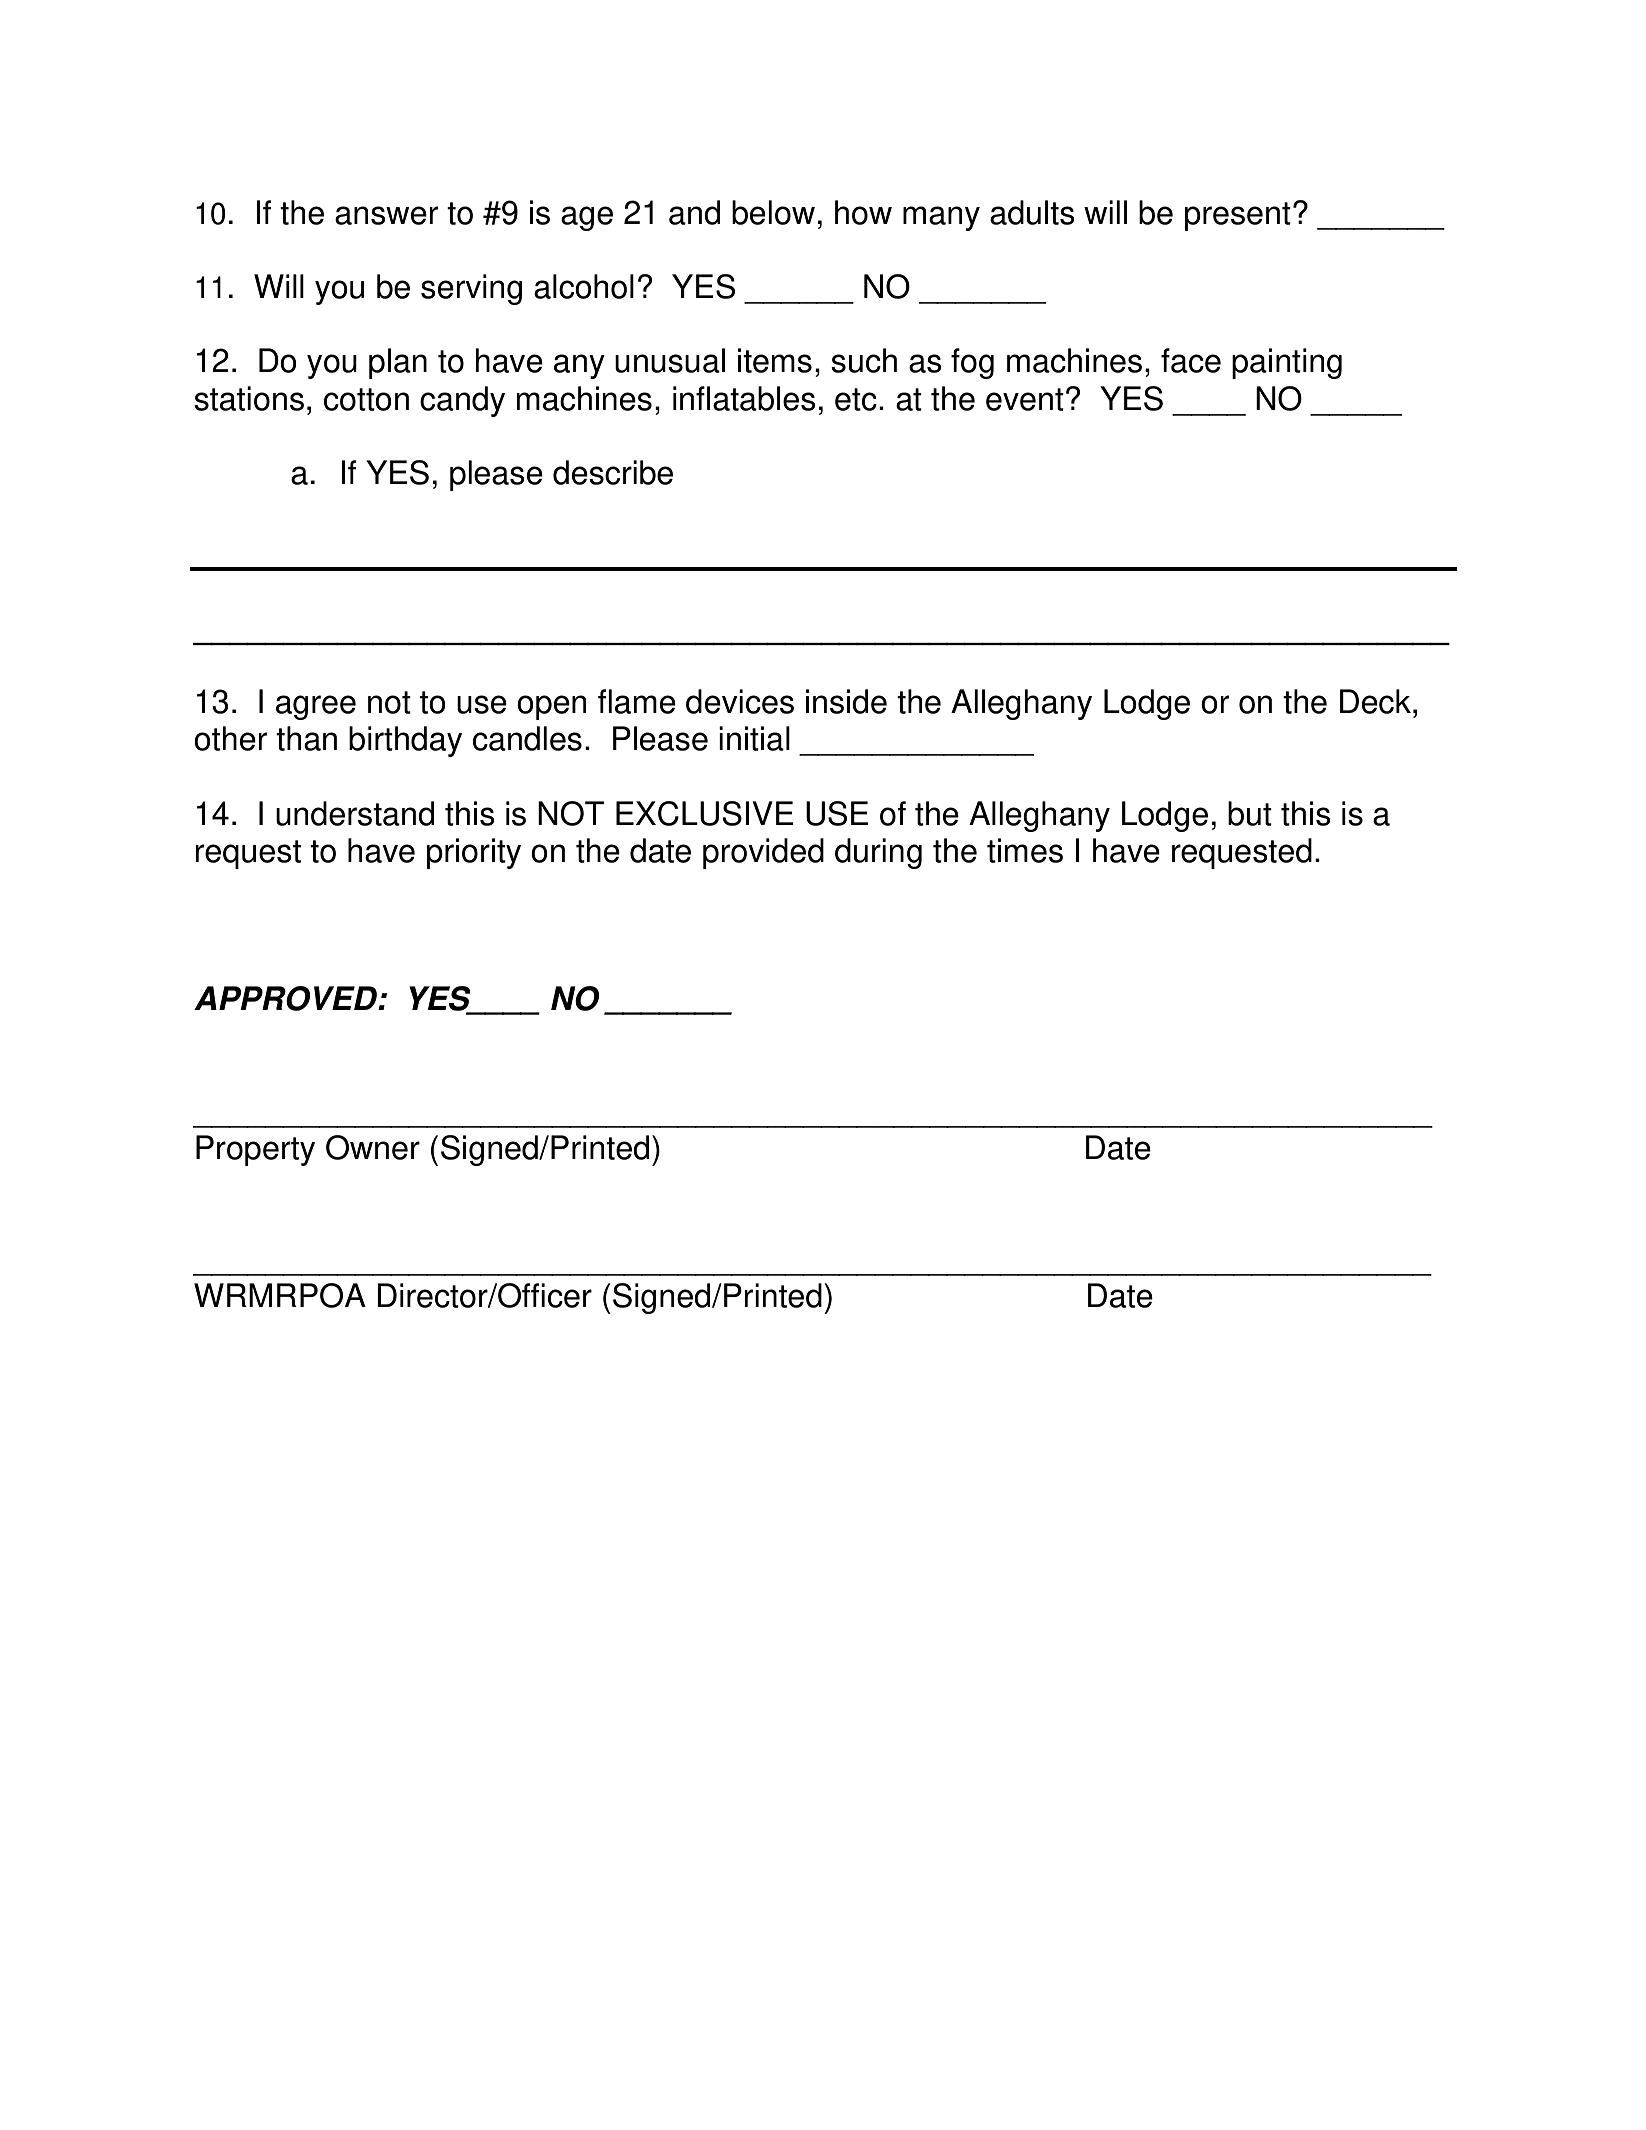 The height and width of the screenshot is (2130, 1646). I want to click on Deck, so click(1375, 701).
